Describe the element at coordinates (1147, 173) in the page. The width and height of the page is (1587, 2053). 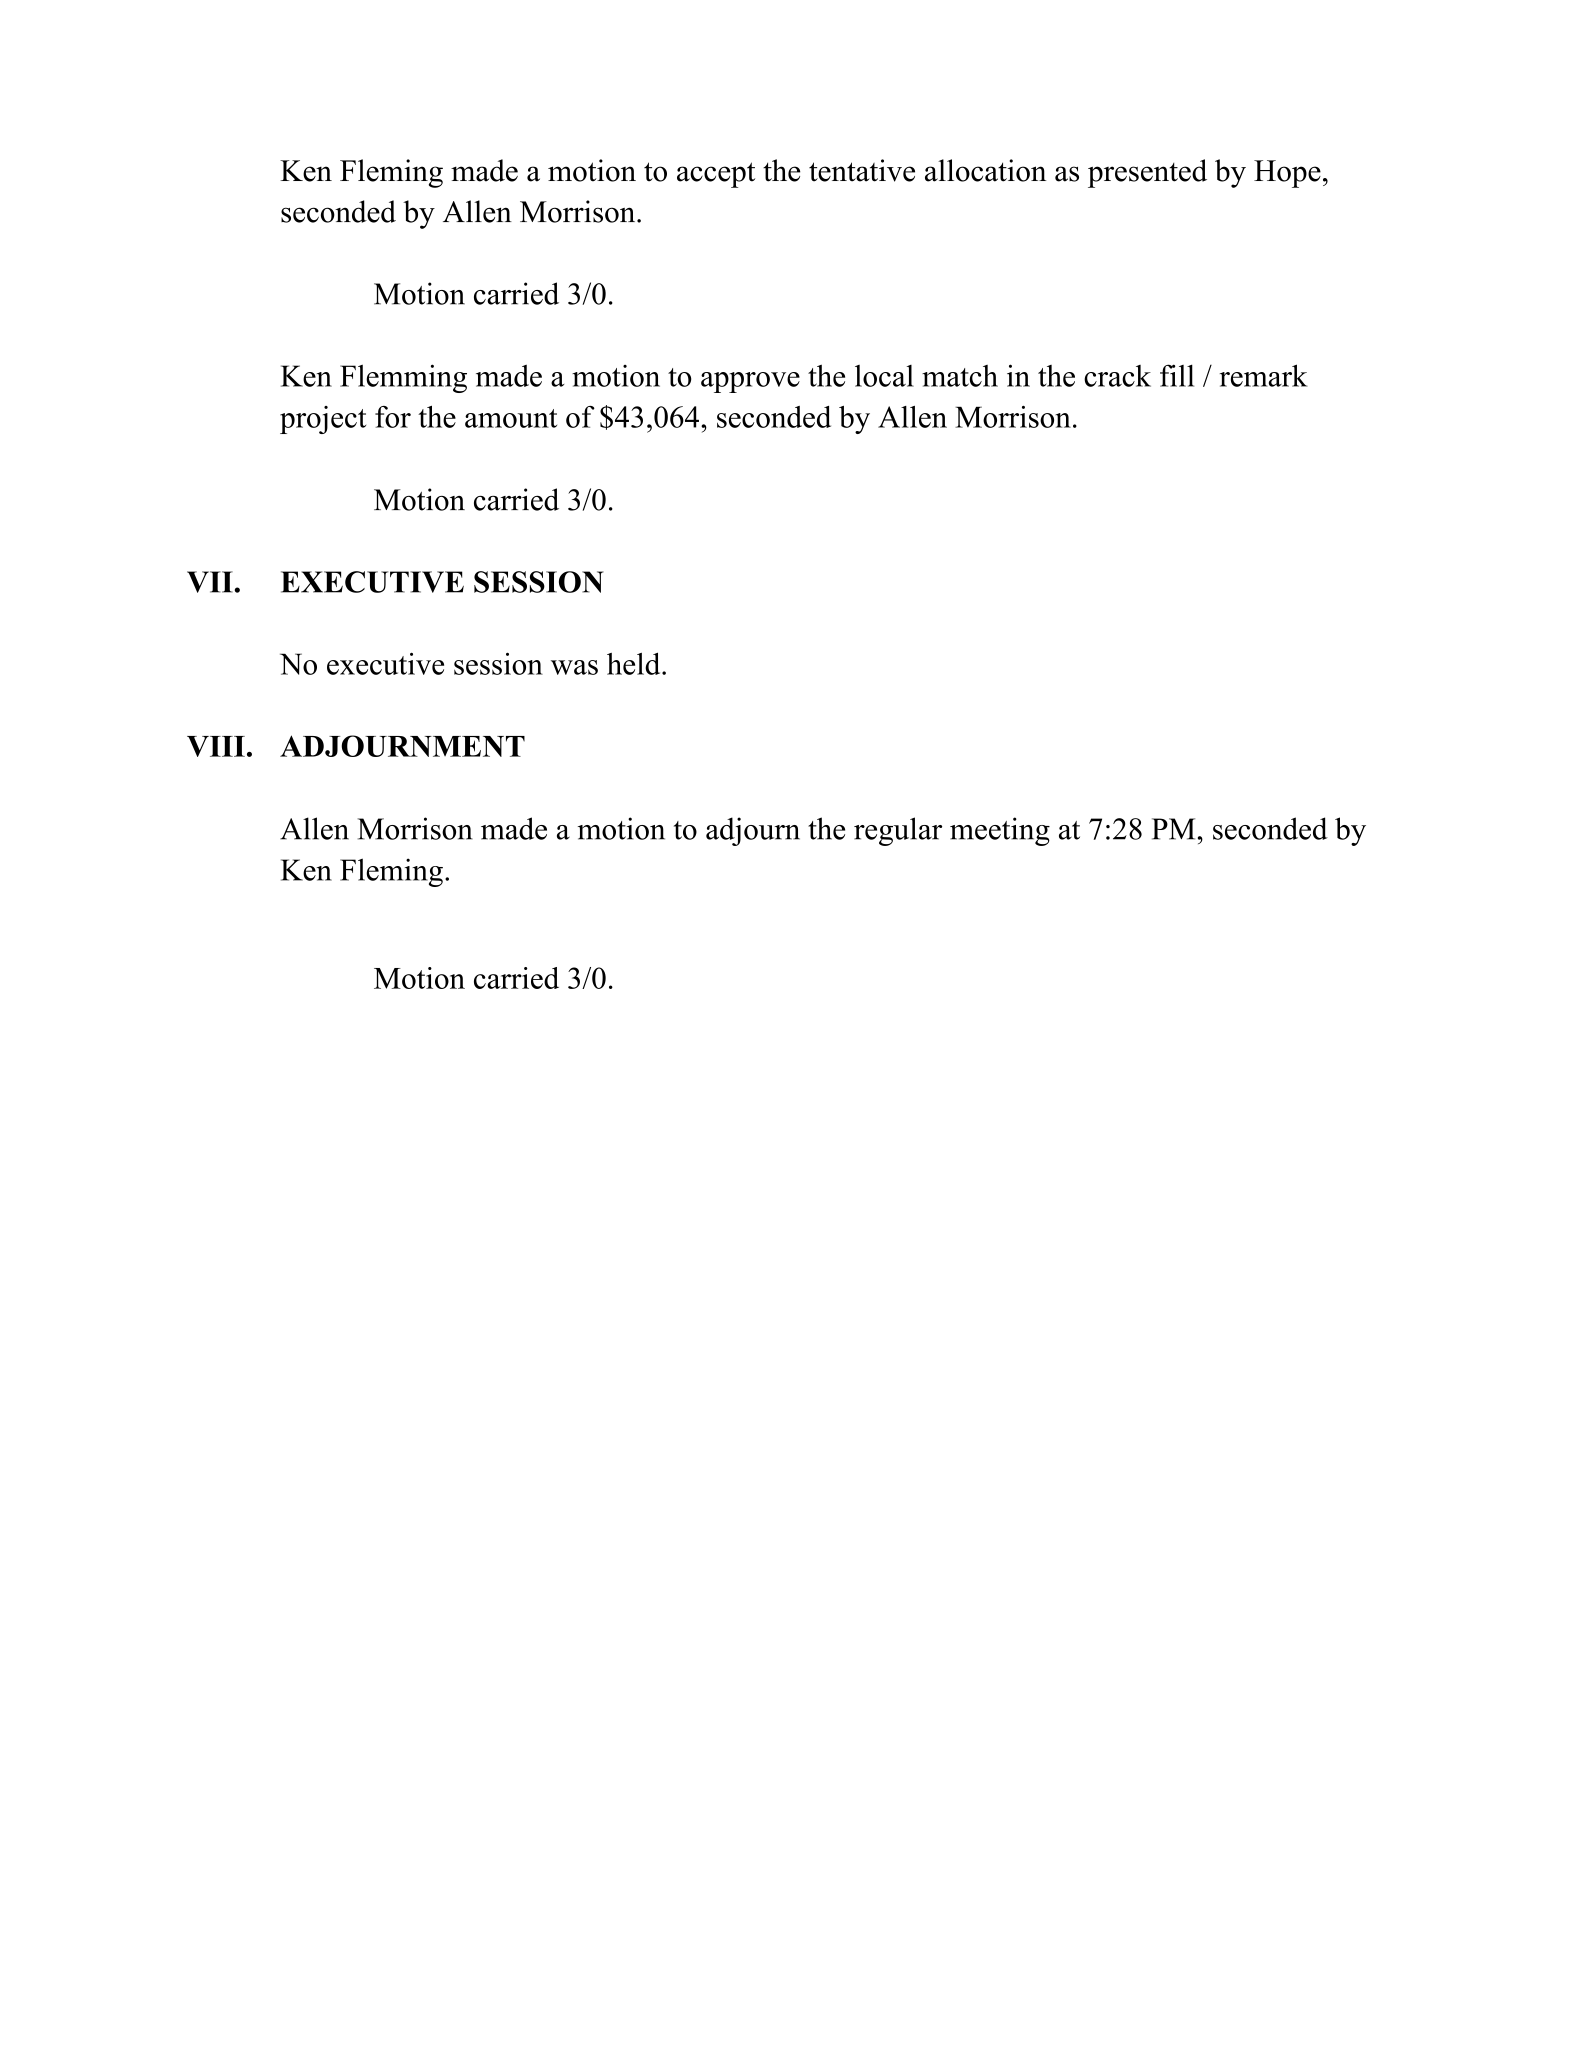
I see `presented` at that location.
